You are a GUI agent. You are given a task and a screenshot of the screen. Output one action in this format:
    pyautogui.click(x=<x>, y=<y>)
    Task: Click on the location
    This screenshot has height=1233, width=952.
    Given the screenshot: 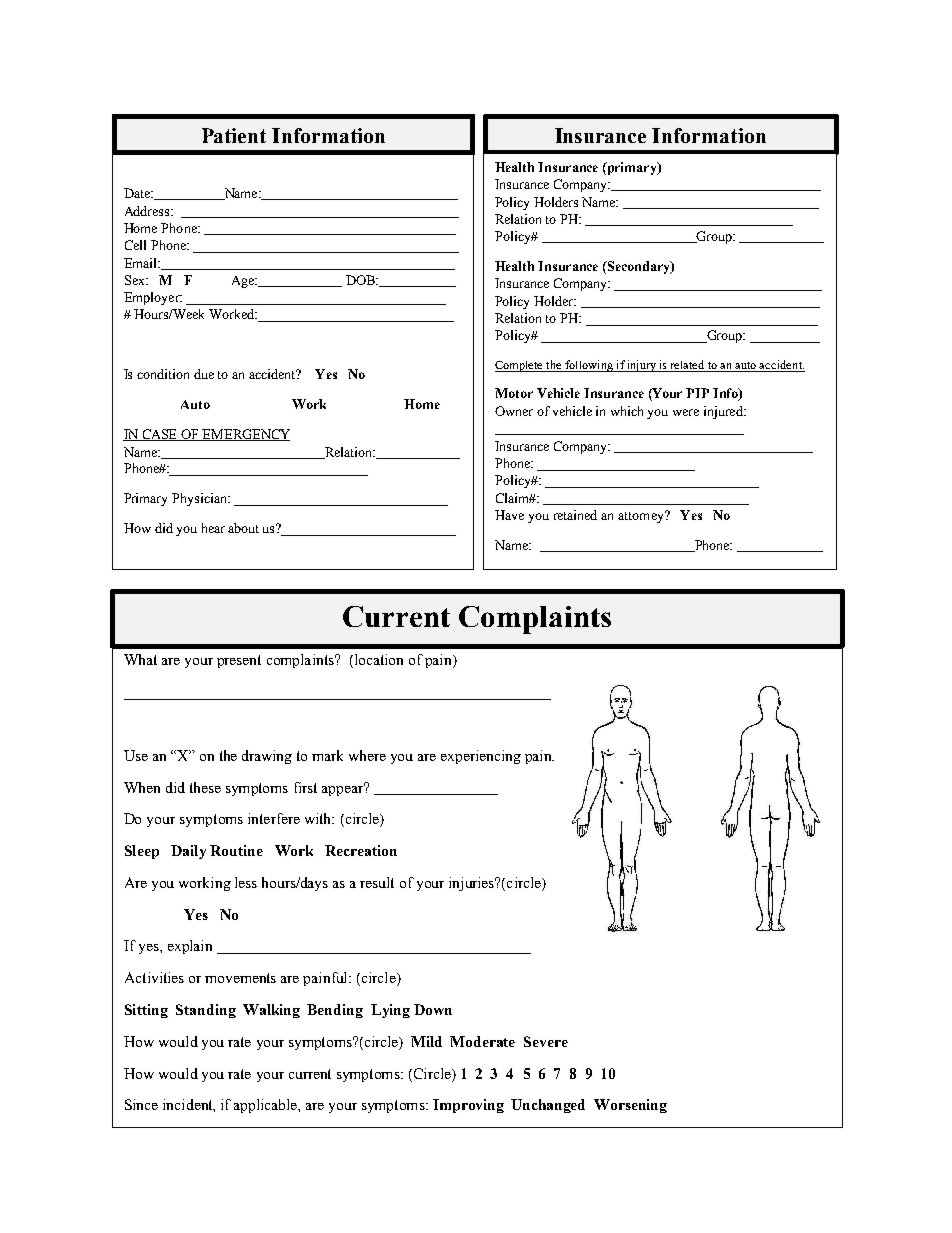 What is the action you would take?
    pyautogui.click(x=377, y=661)
